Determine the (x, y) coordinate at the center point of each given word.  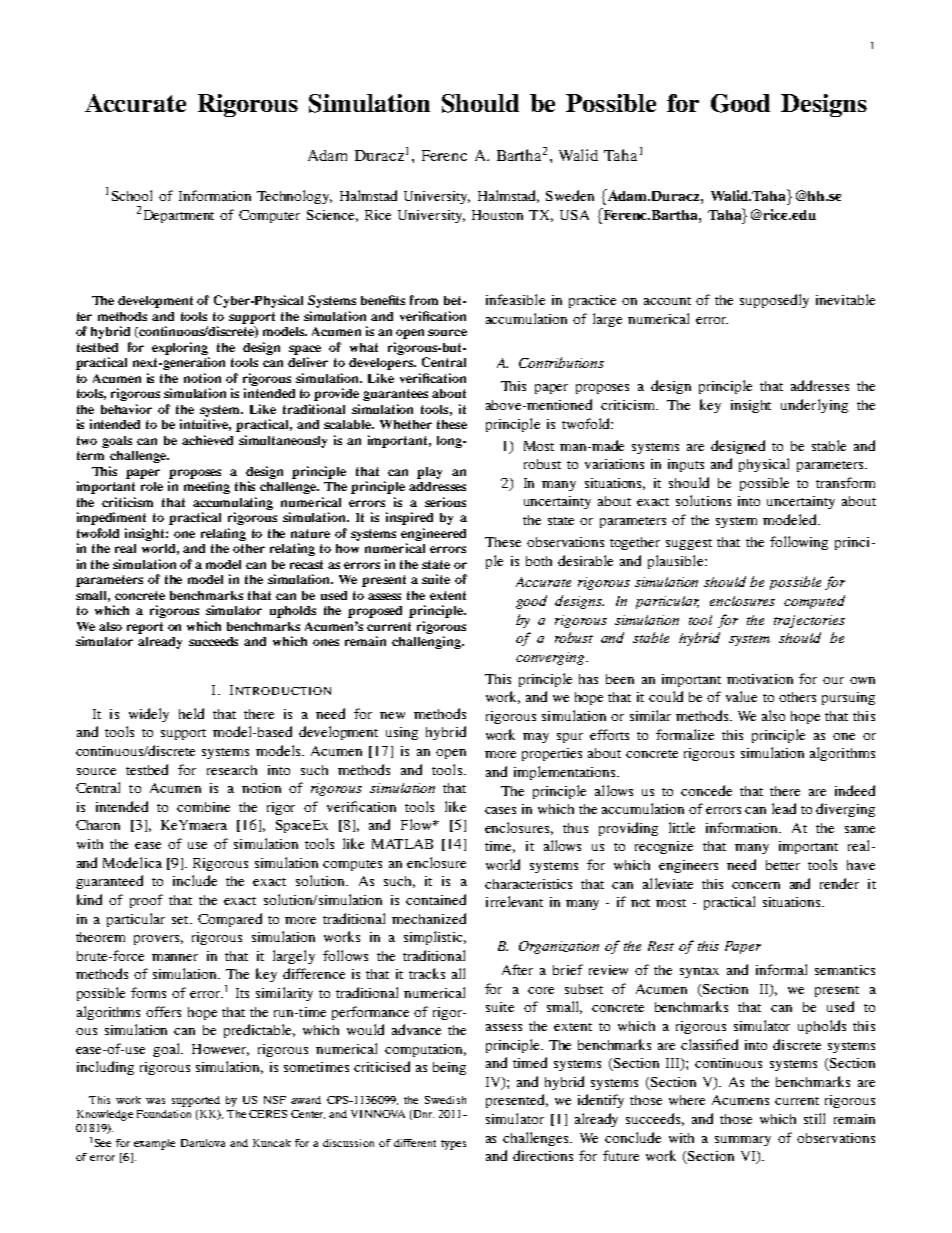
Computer (269, 216)
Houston (497, 215)
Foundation (164, 1114)
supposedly (774, 301)
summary (743, 1141)
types (453, 1145)
